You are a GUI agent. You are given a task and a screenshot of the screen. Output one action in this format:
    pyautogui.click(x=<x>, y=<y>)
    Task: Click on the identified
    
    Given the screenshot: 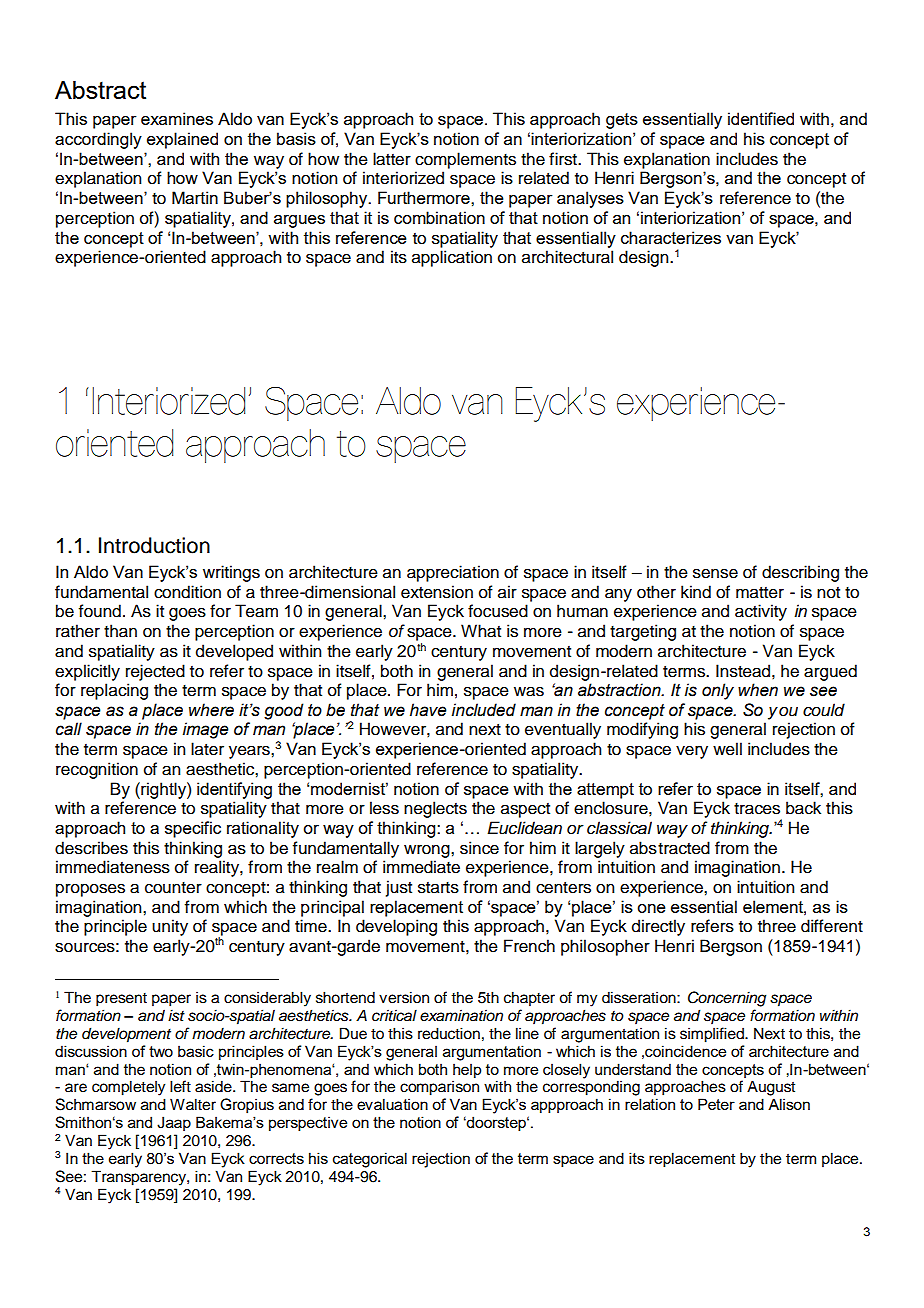 What is the action you would take?
    pyautogui.click(x=761, y=118)
